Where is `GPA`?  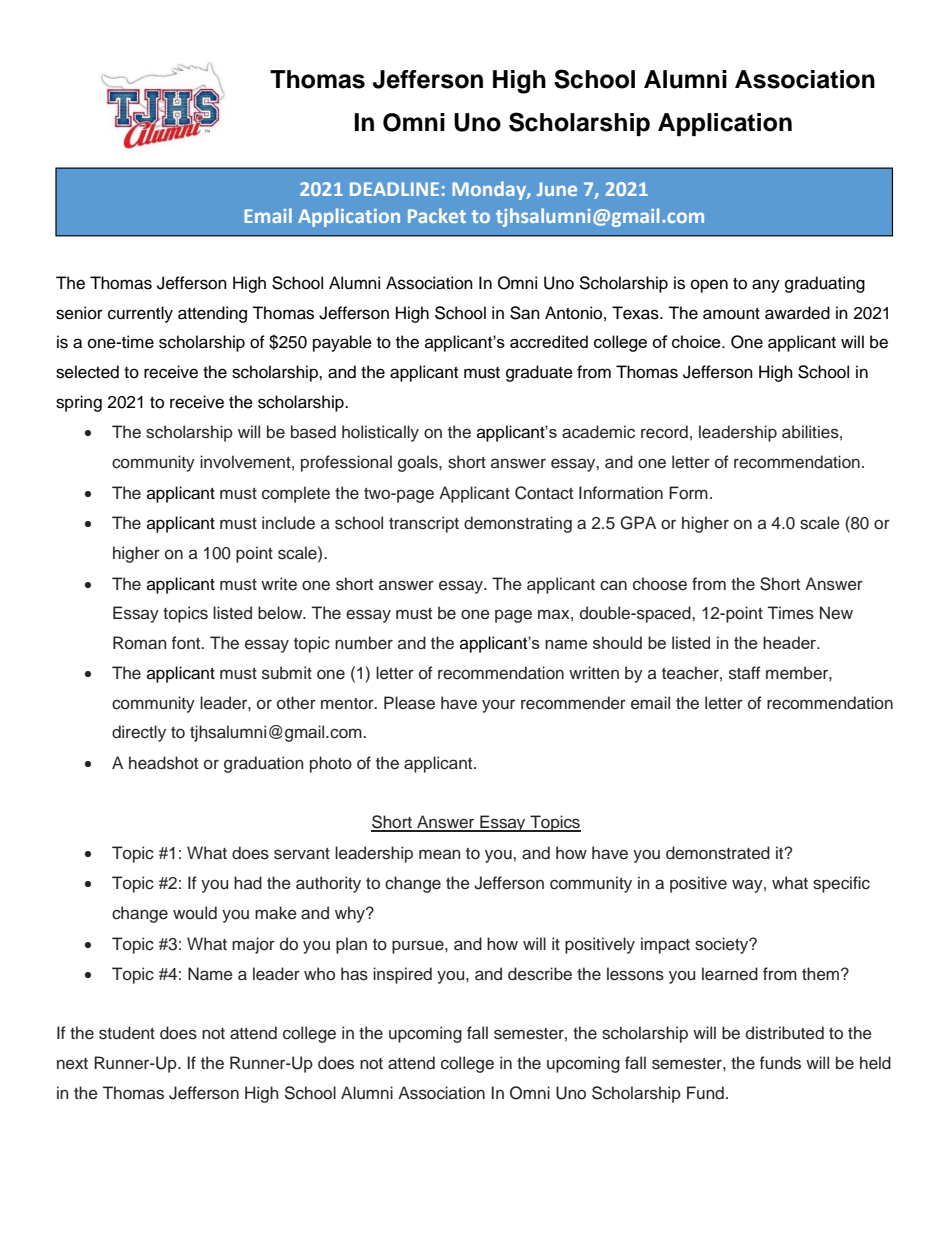
GPA is located at coordinates (638, 523).
